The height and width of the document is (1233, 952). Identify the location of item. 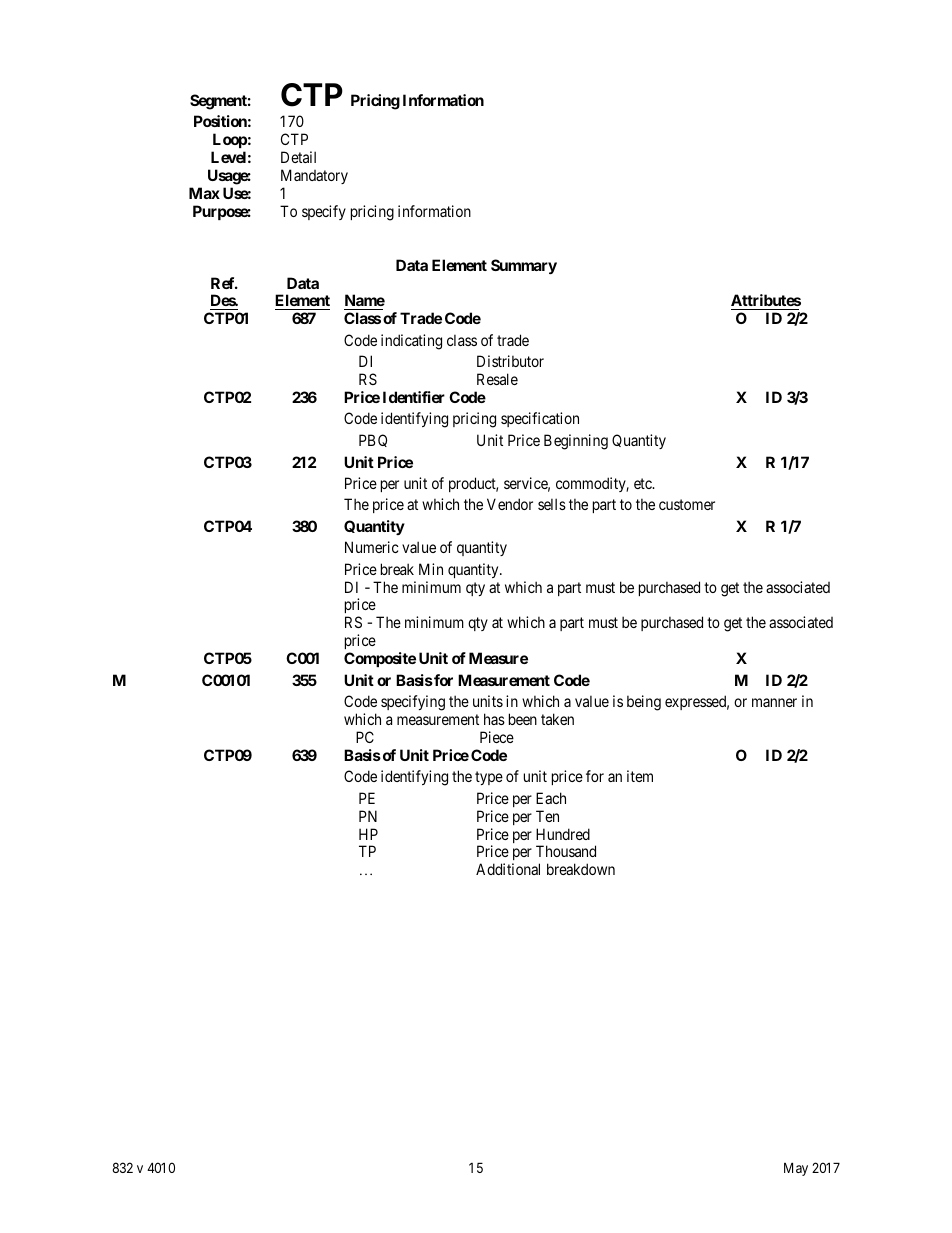
(640, 776).
